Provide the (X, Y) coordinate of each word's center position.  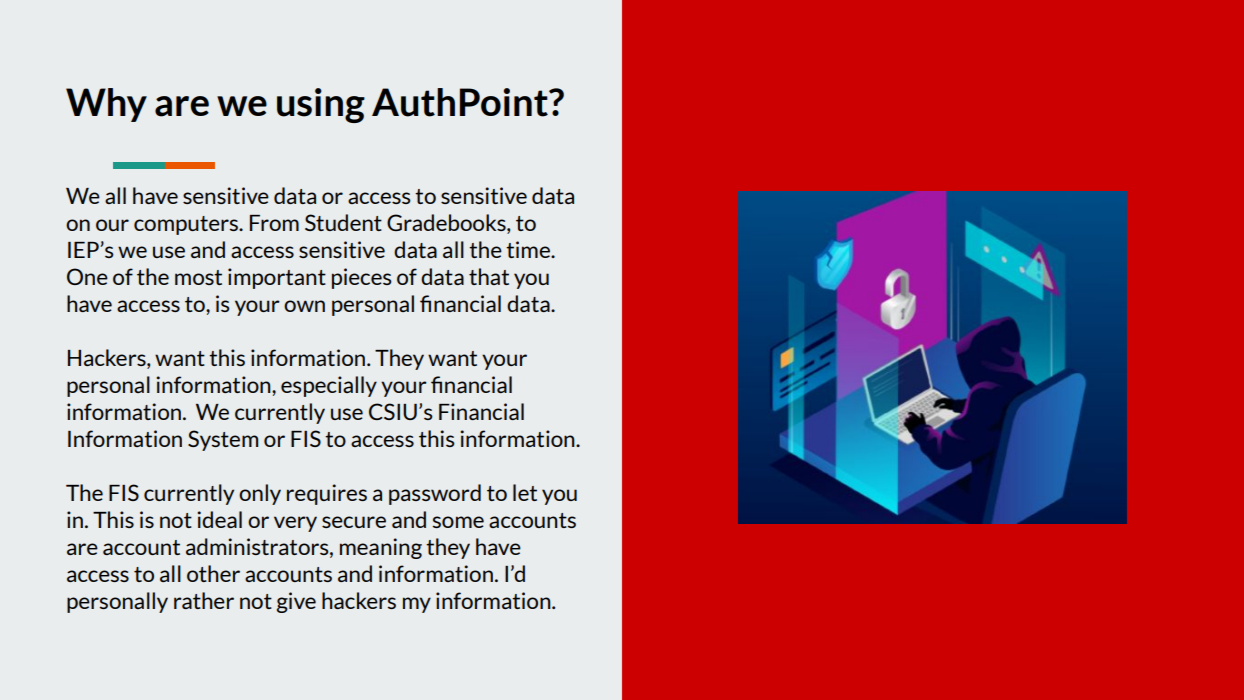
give (296, 602)
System (223, 440)
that (489, 276)
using (321, 105)
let (525, 492)
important (277, 278)
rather (204, 600)
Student (343, 222)
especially (329, 386)
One (87, 276)
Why (106, 105)
